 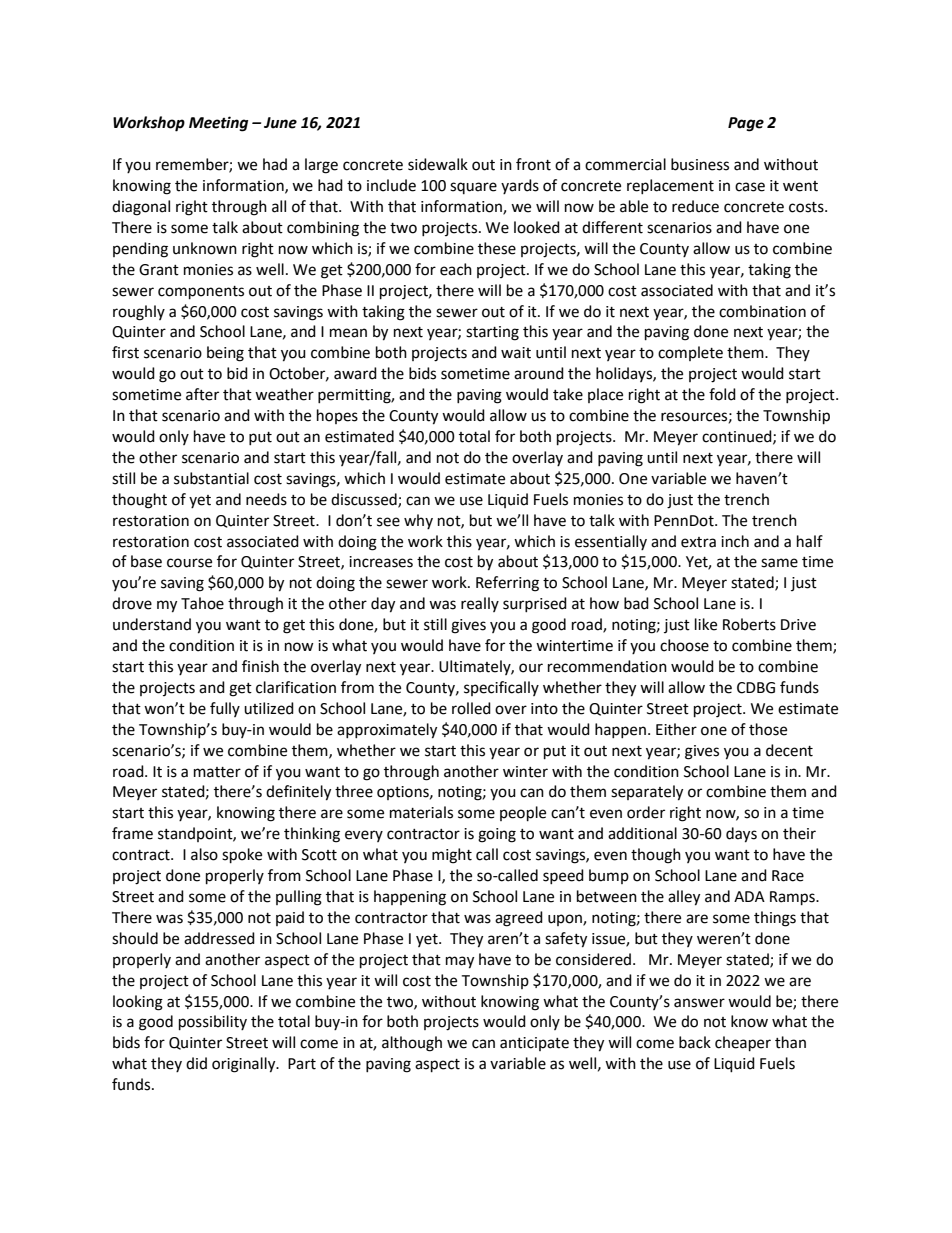 What do you see at coordinates (452, 856) in the image?
I see `might` at bounding box center [452, 856].
